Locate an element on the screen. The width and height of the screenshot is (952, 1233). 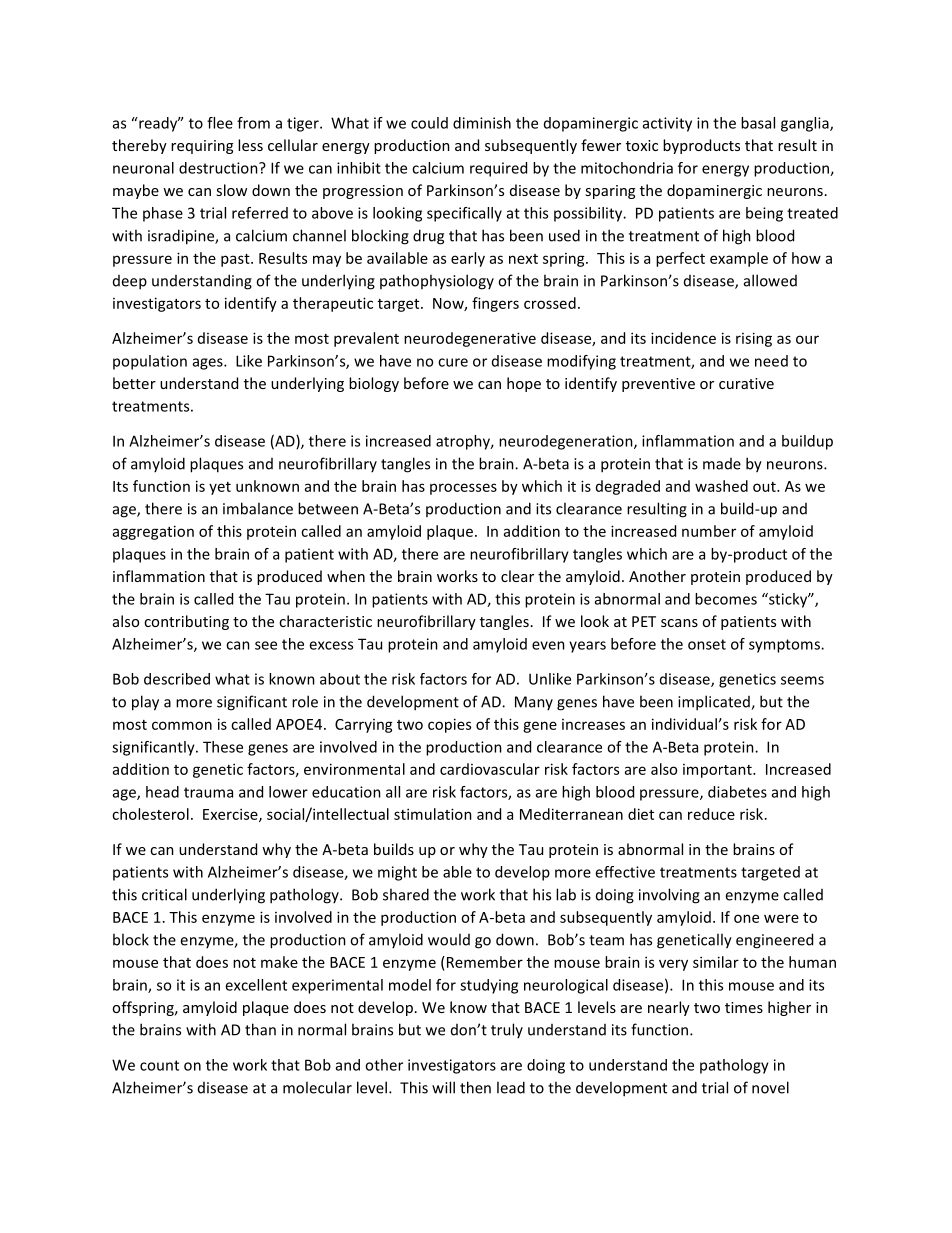
basal is located at coordinates (758, 123).
